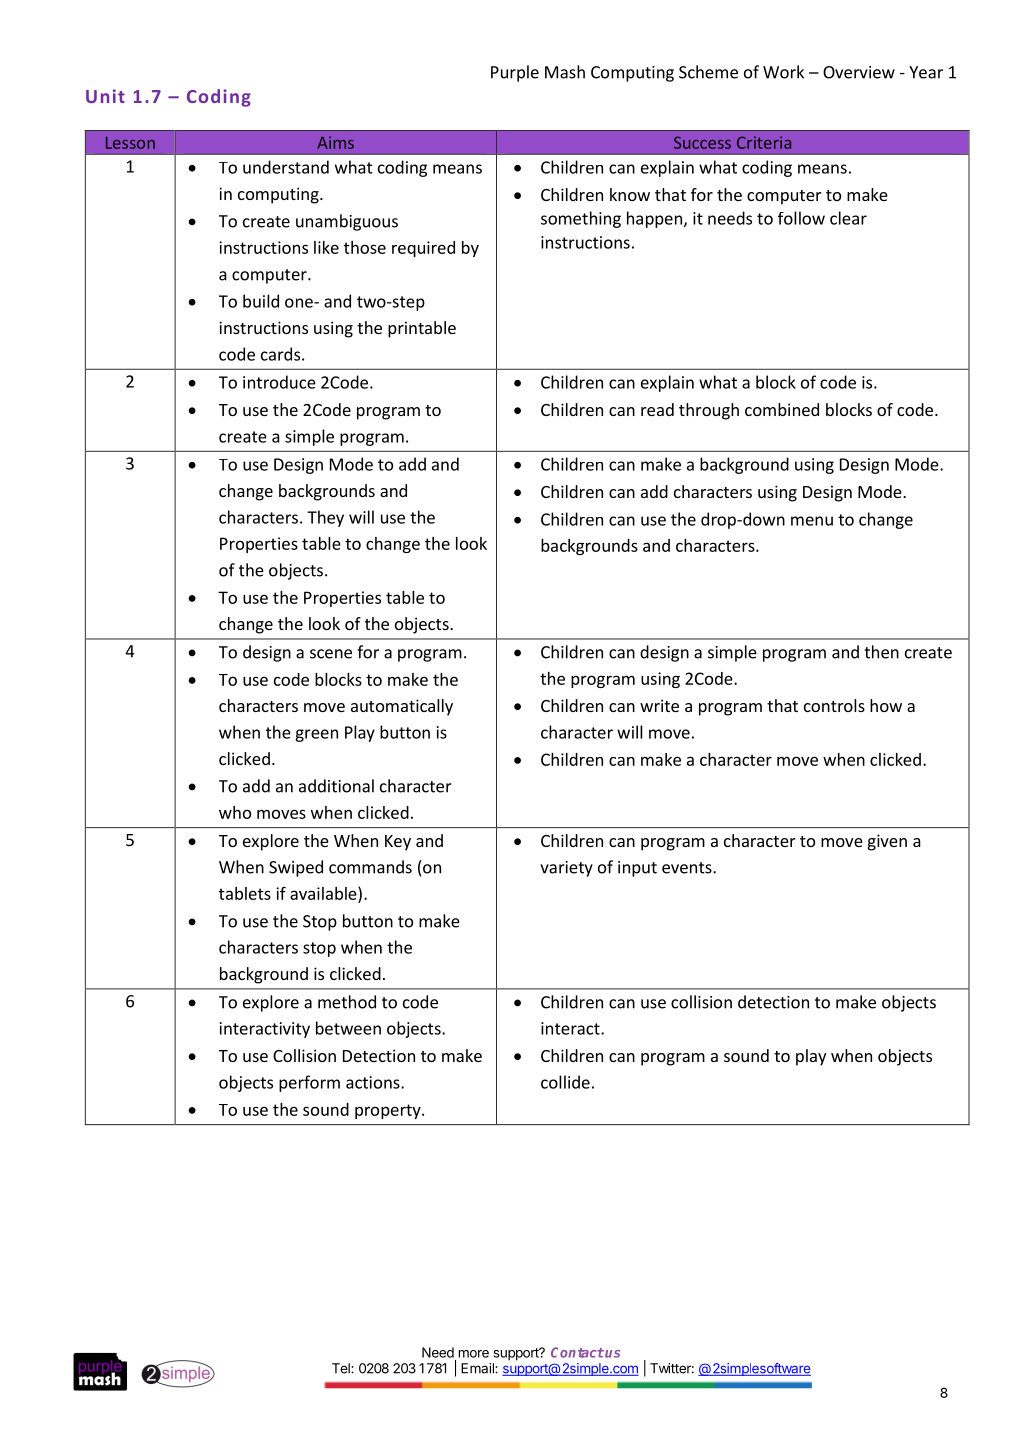 This screenshot has height=1439, width=1017. Describe the element at coordinates (566, 869) in the screenshot. I see `variety` at that location.
